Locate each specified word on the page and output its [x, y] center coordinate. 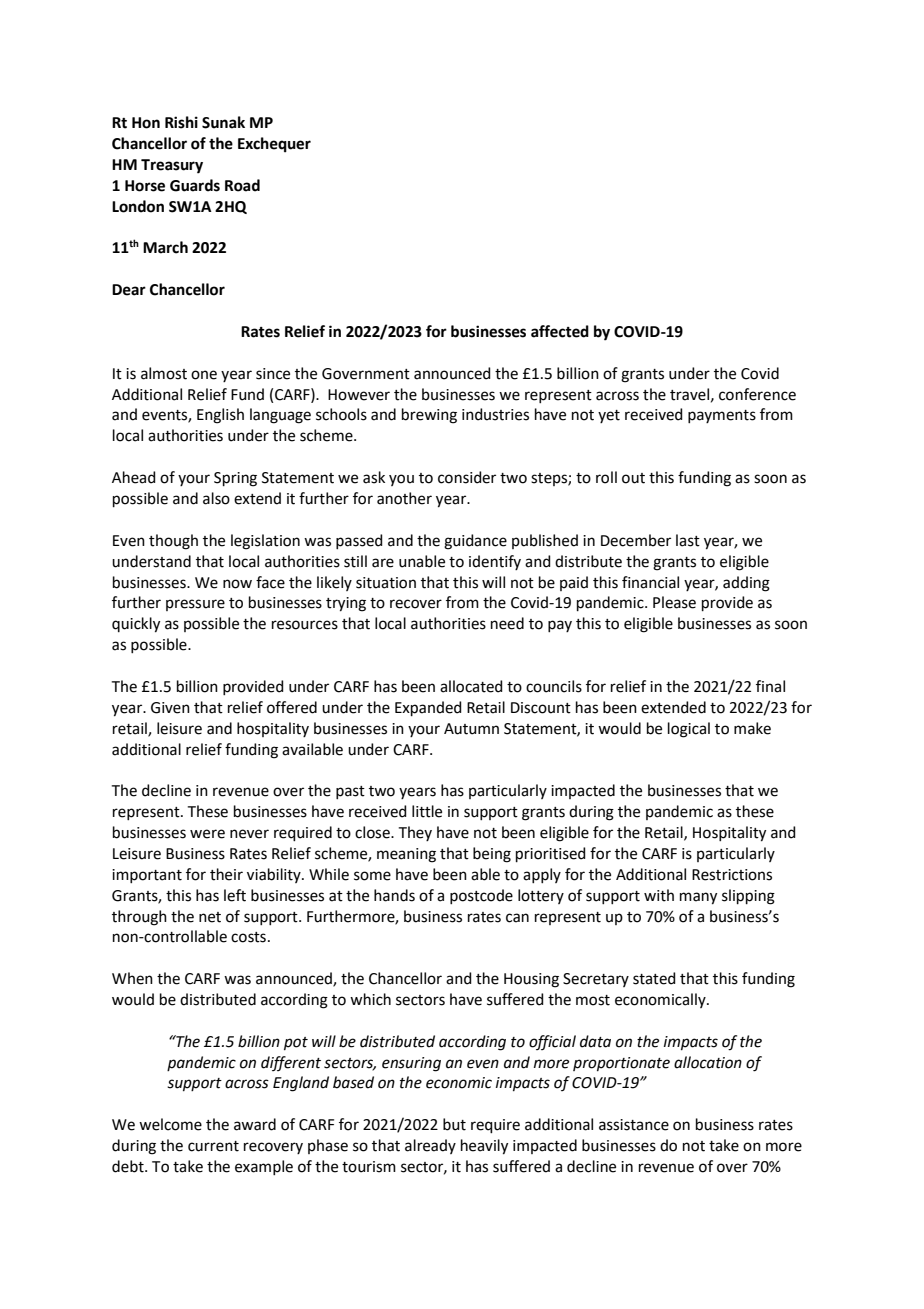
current [213, 1146]
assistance [634, 1125]
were [207, 834]
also [216, 498]
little [427, 811]
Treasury [172, 166]
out [633, 478]
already [430, 1146]
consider [467, 477]
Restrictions [732, 875]
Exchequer [274, 145]
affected [560, 331]
